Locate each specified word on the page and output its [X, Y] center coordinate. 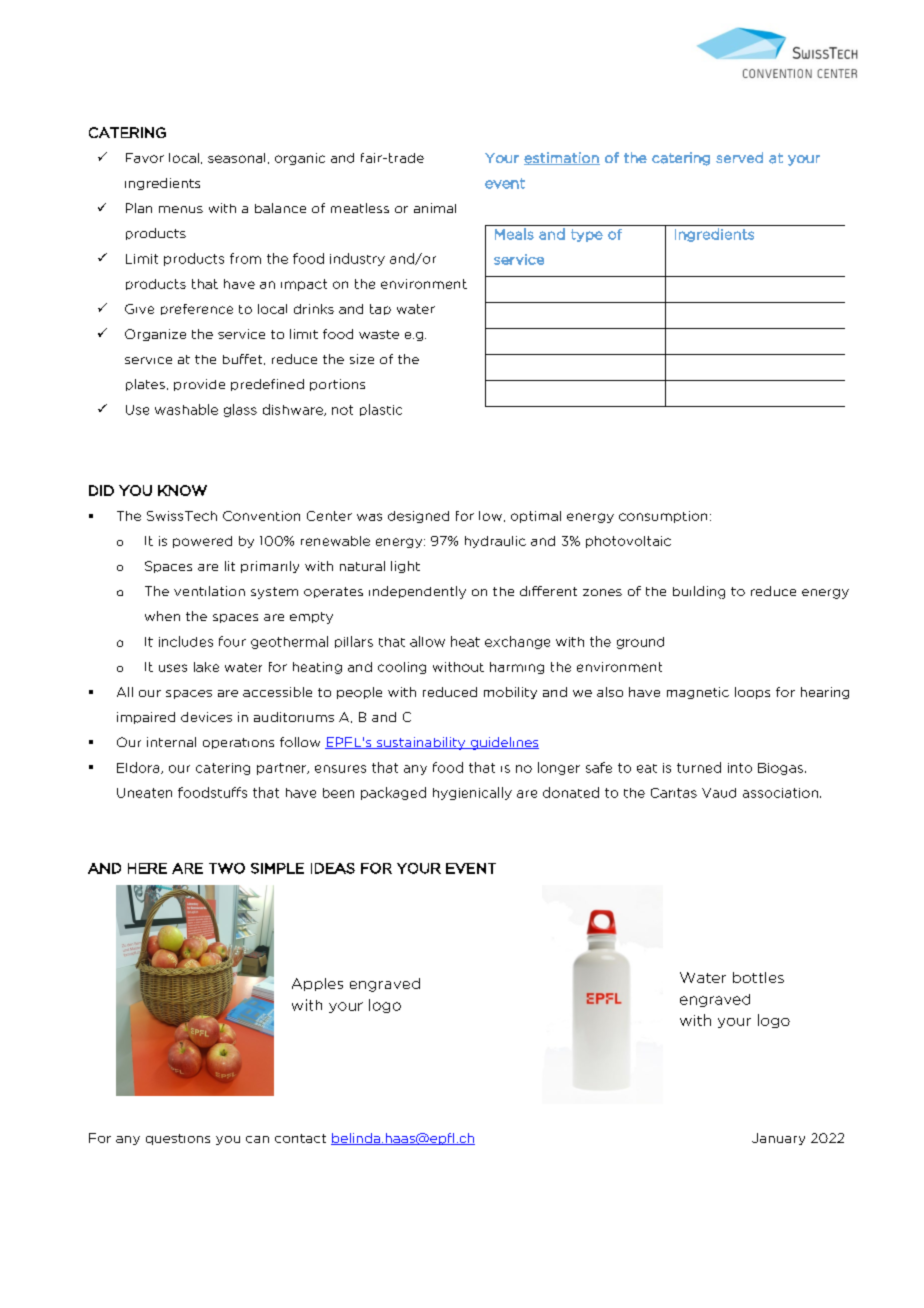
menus [181, 209]
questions [178, 1139]
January [778, 1139]
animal [435, 208]
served [739, 157]
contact [300, 1138]
